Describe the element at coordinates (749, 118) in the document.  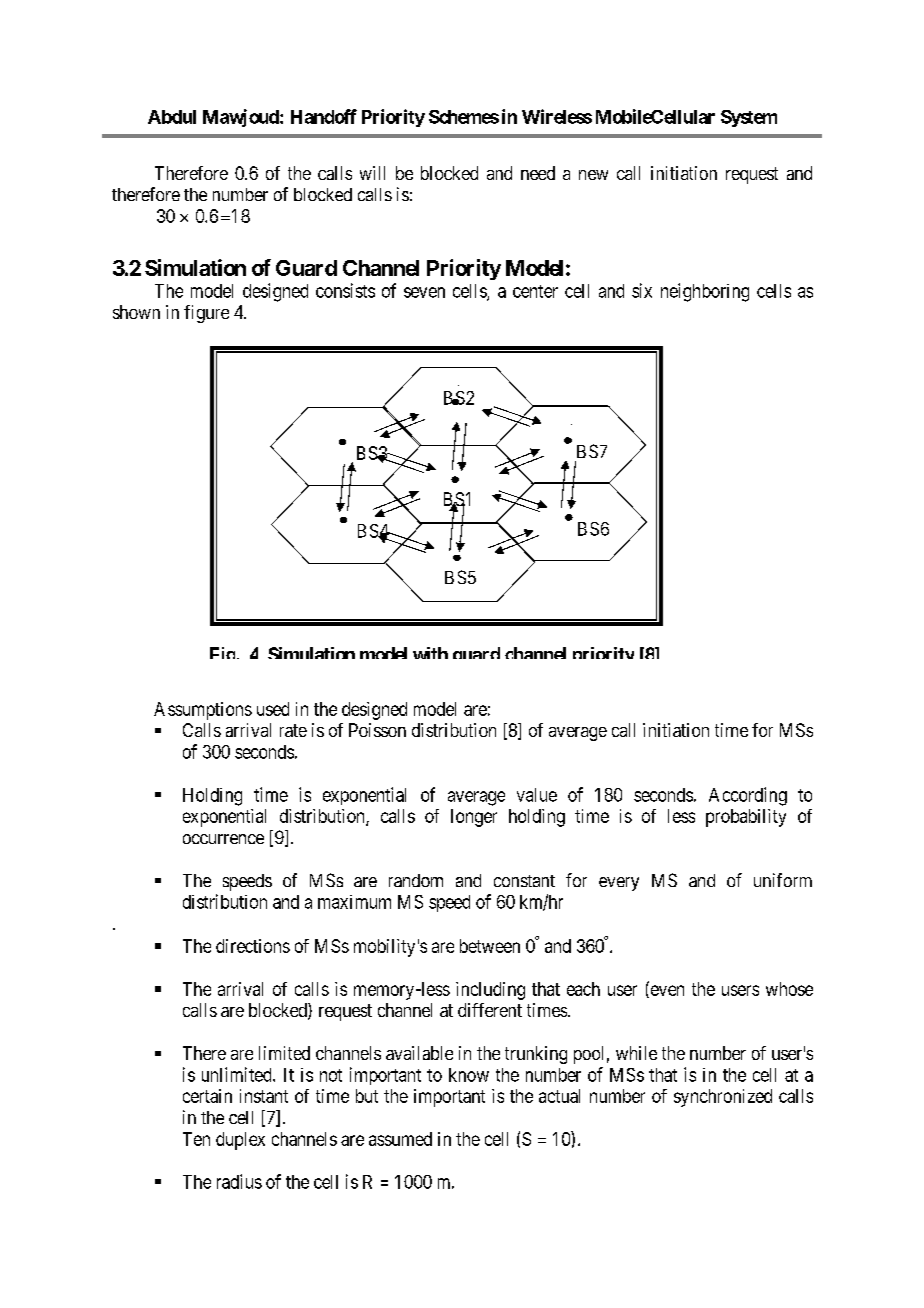
I see `System` at that location.
